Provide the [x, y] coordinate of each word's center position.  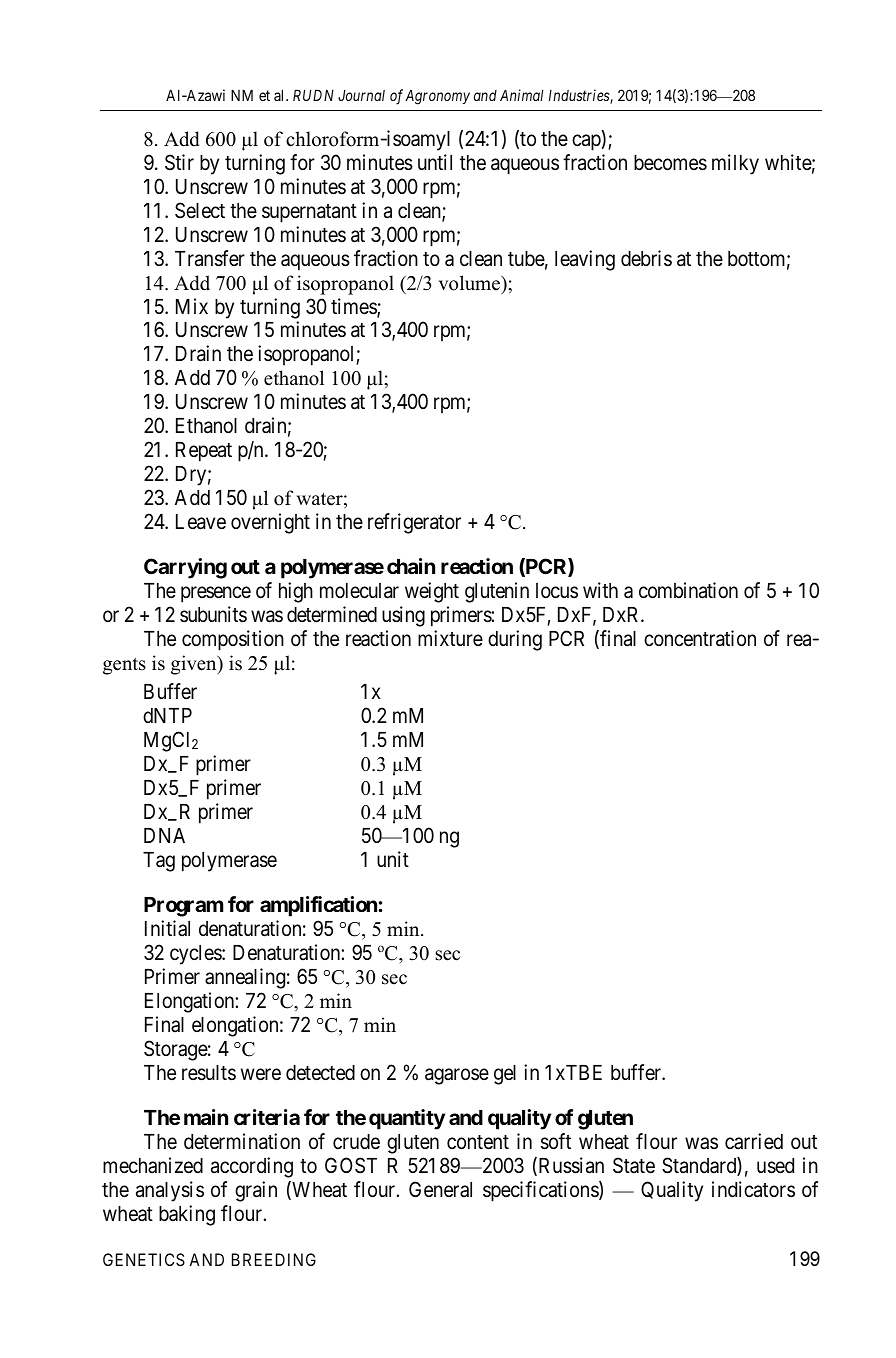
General [440, 1189]
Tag [159, 862]
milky [735, 164]
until [435, 162]
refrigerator [414, 523]
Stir [179, 162]
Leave [201, 522]
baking [187, 1215]
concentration [700, 638]
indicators [753, 1189]
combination [688, 590]
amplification [318, 906]
